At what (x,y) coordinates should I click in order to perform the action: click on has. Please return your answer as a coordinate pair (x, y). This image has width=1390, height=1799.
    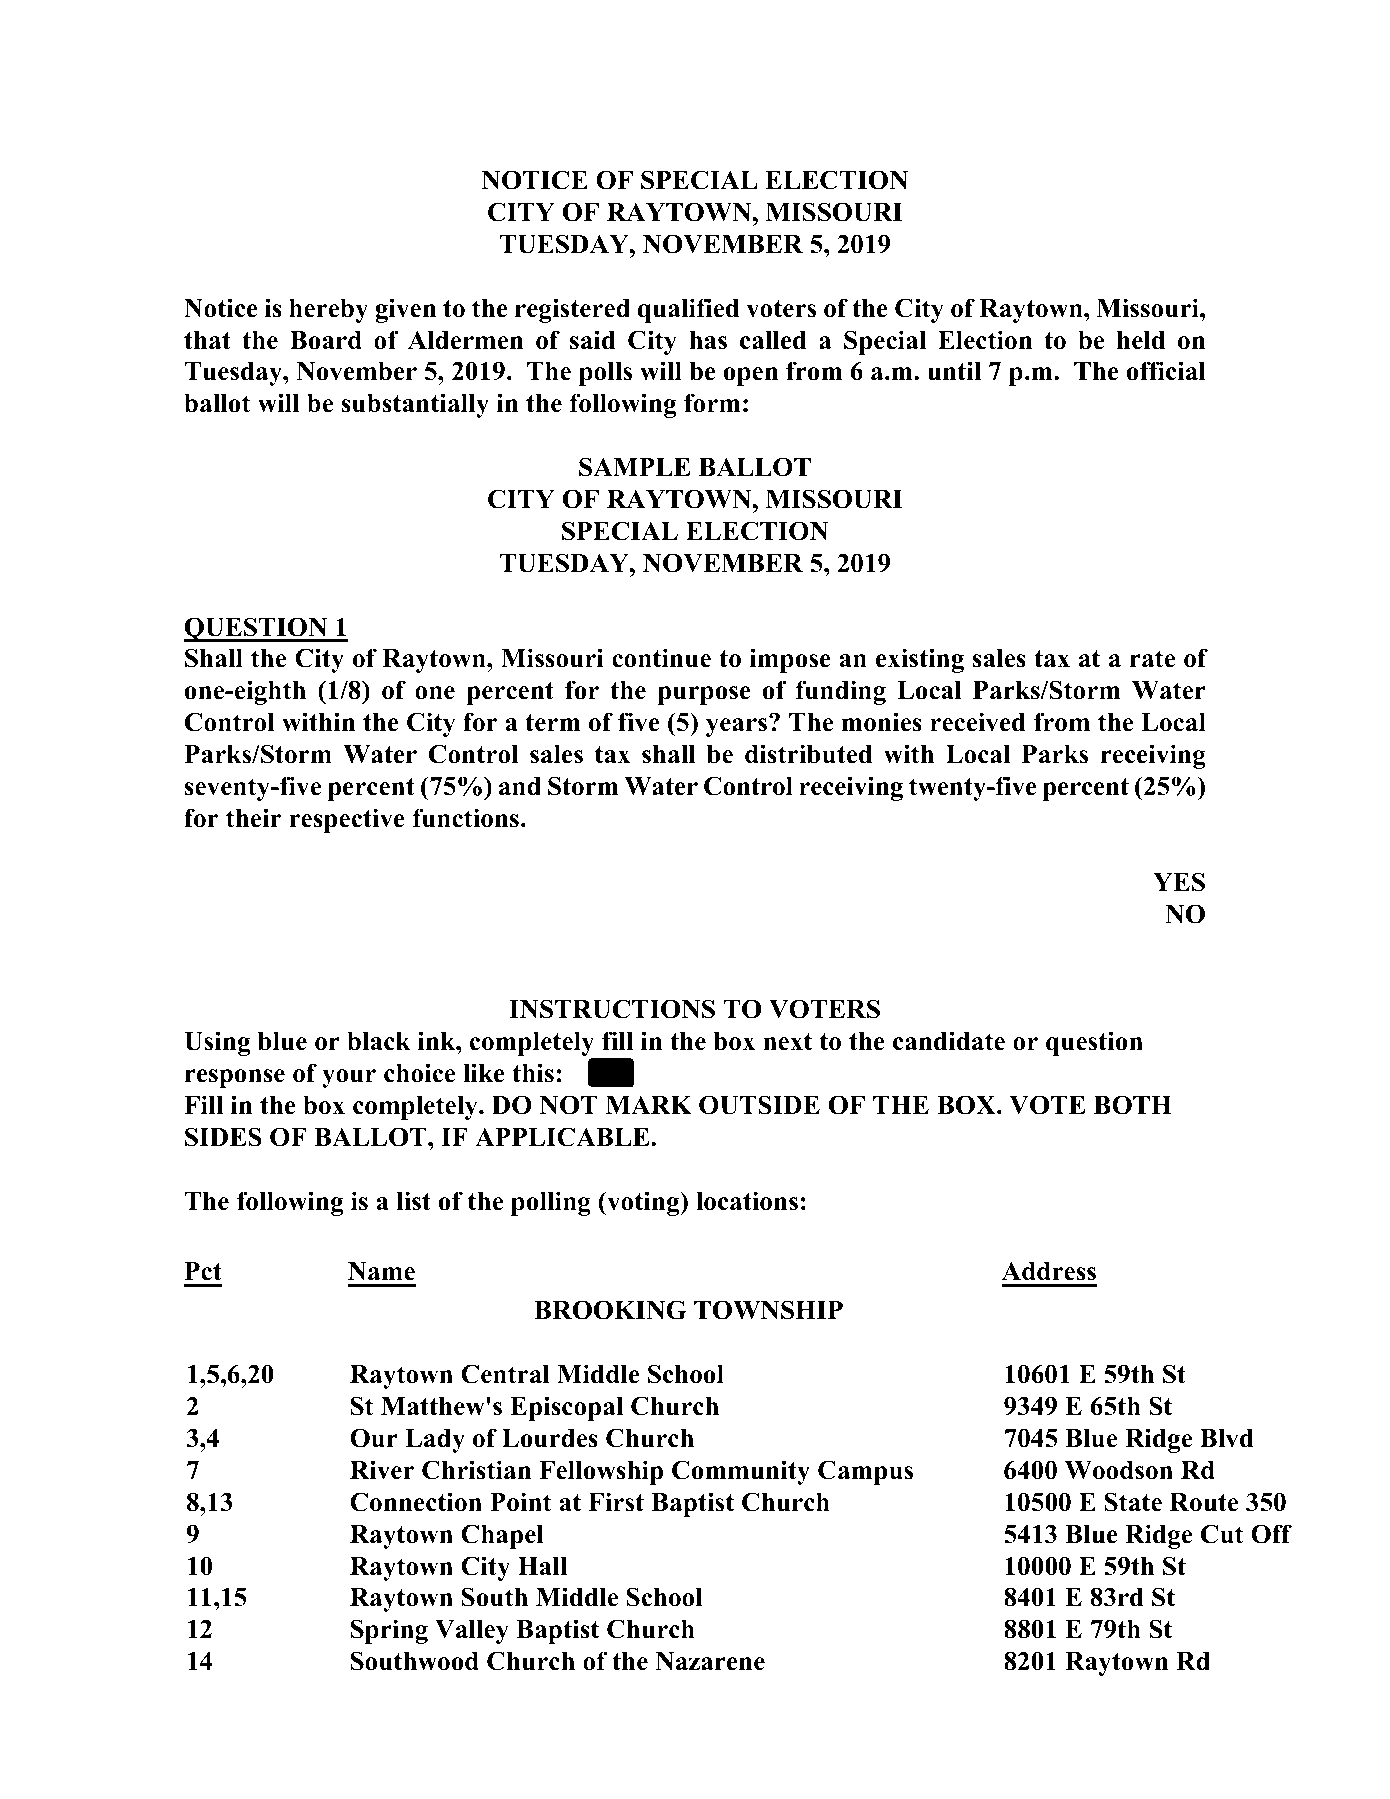
    Looking at the image, I should click on (708, 340).
